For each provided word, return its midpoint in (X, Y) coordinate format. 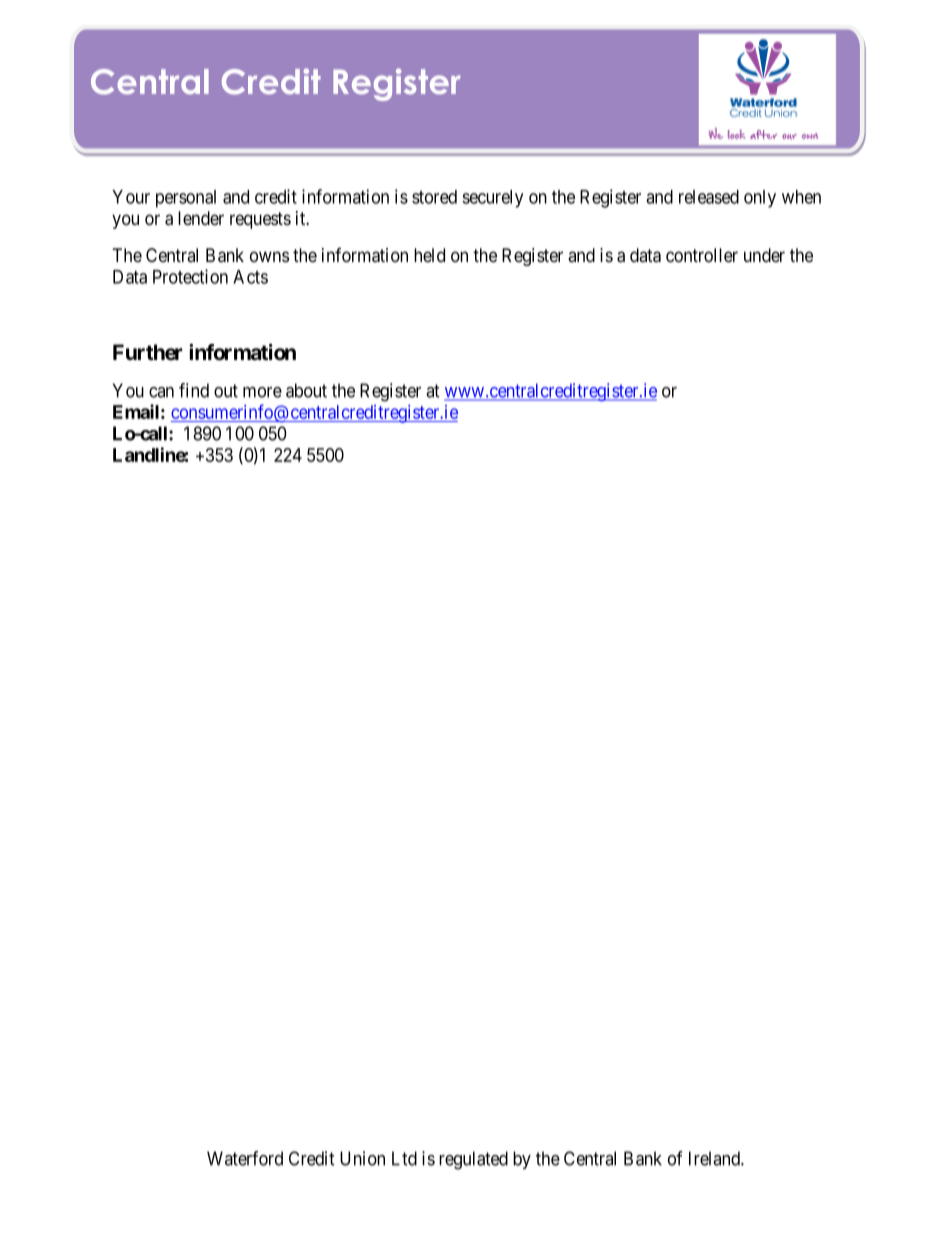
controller (702, 255)
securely (492, 199)
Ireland (715, 1158)
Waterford (245, 1158)
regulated (473, 1160)
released (709, 197)
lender (201, 218)
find (194, 390)
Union (362, 1158)
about (306, 390)
